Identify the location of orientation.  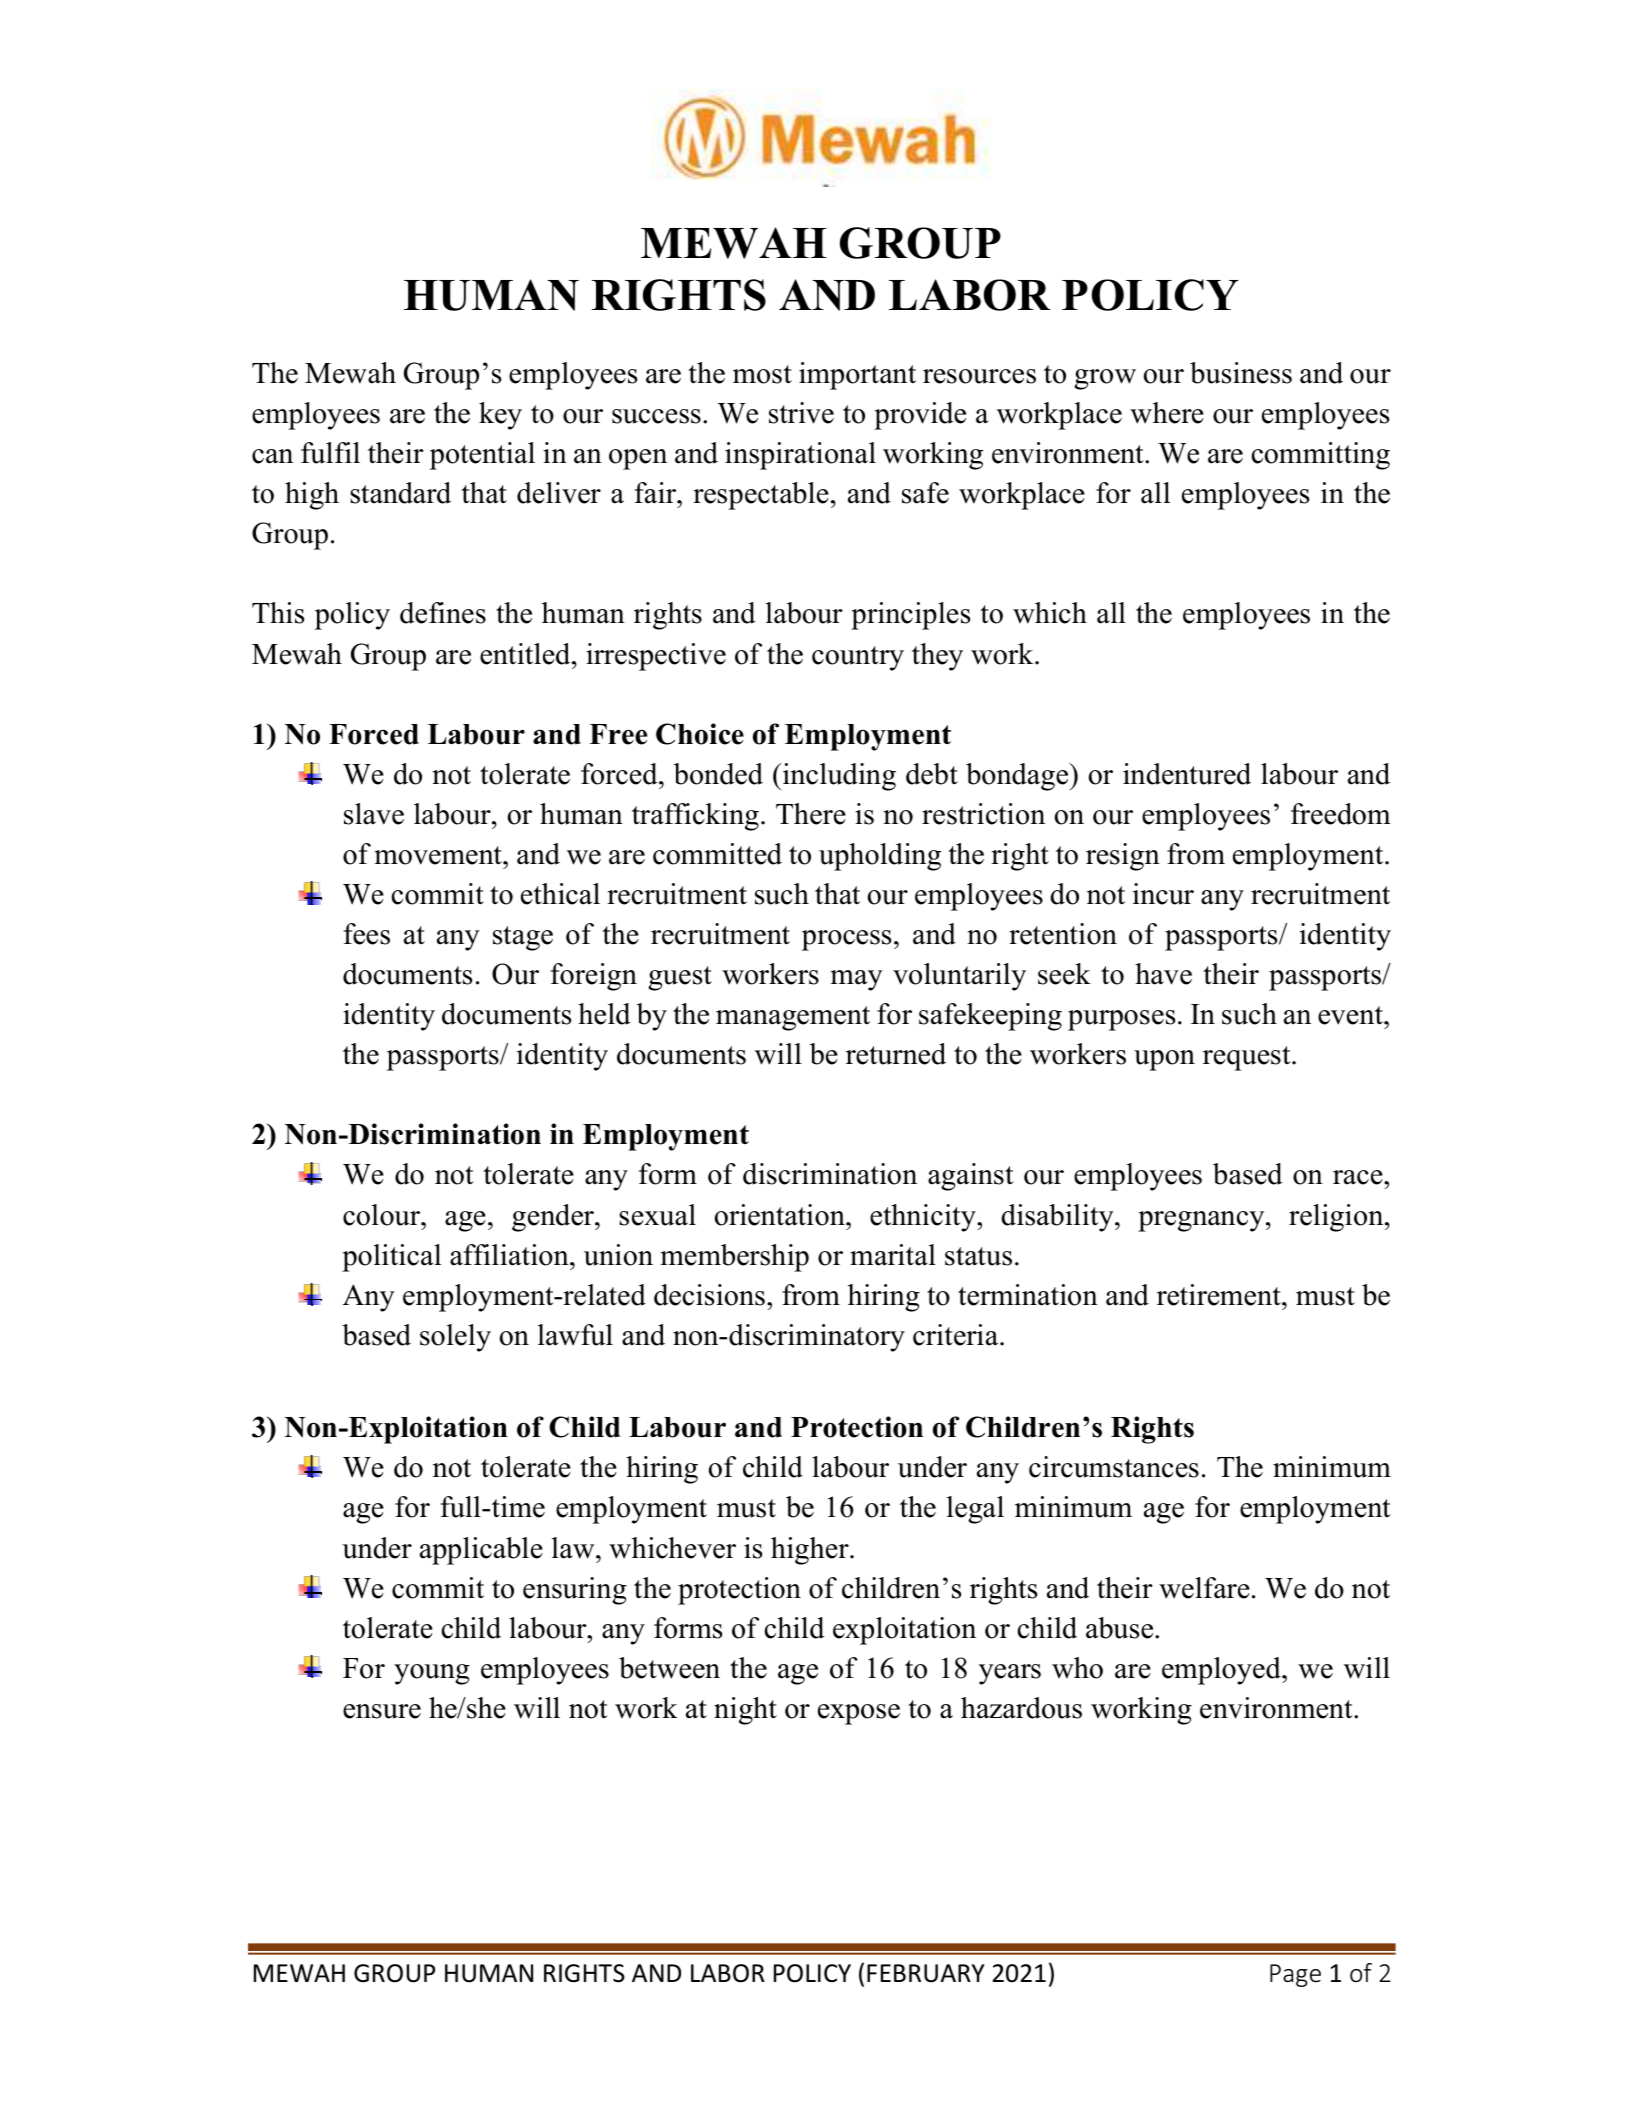
(780, 1215).
